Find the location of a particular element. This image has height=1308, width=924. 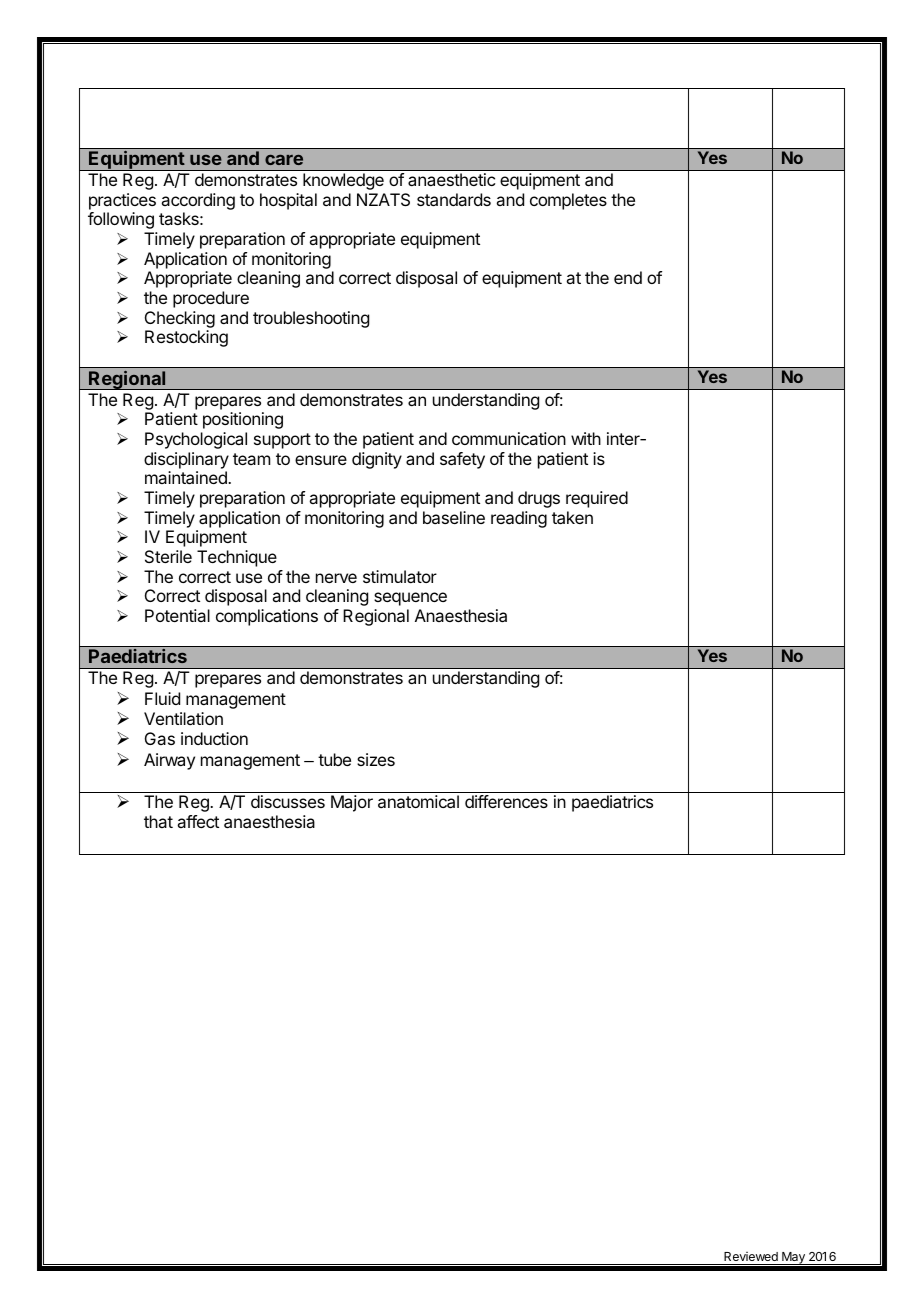

differences is located at coordinates (506, 801).
